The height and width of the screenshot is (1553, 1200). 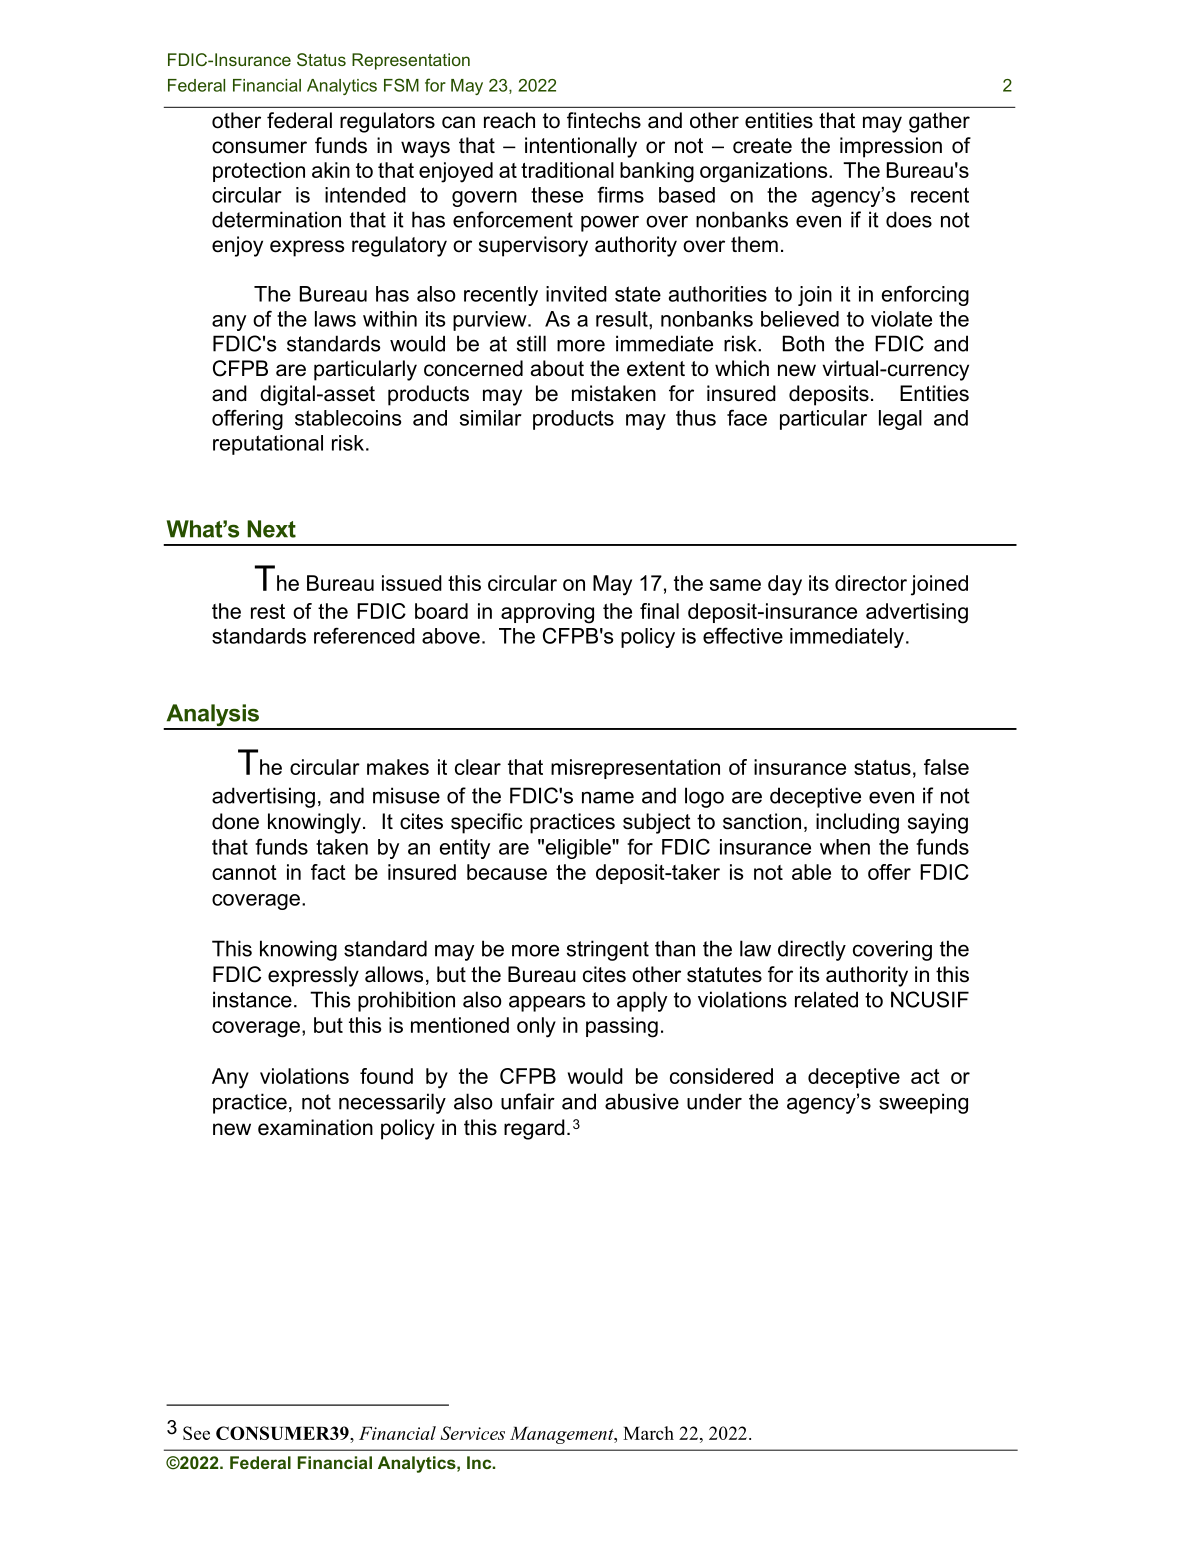 What do you see at coordinates (268, 611) in the screenshot?
I see `rest` at bounding box center [268, 611].
